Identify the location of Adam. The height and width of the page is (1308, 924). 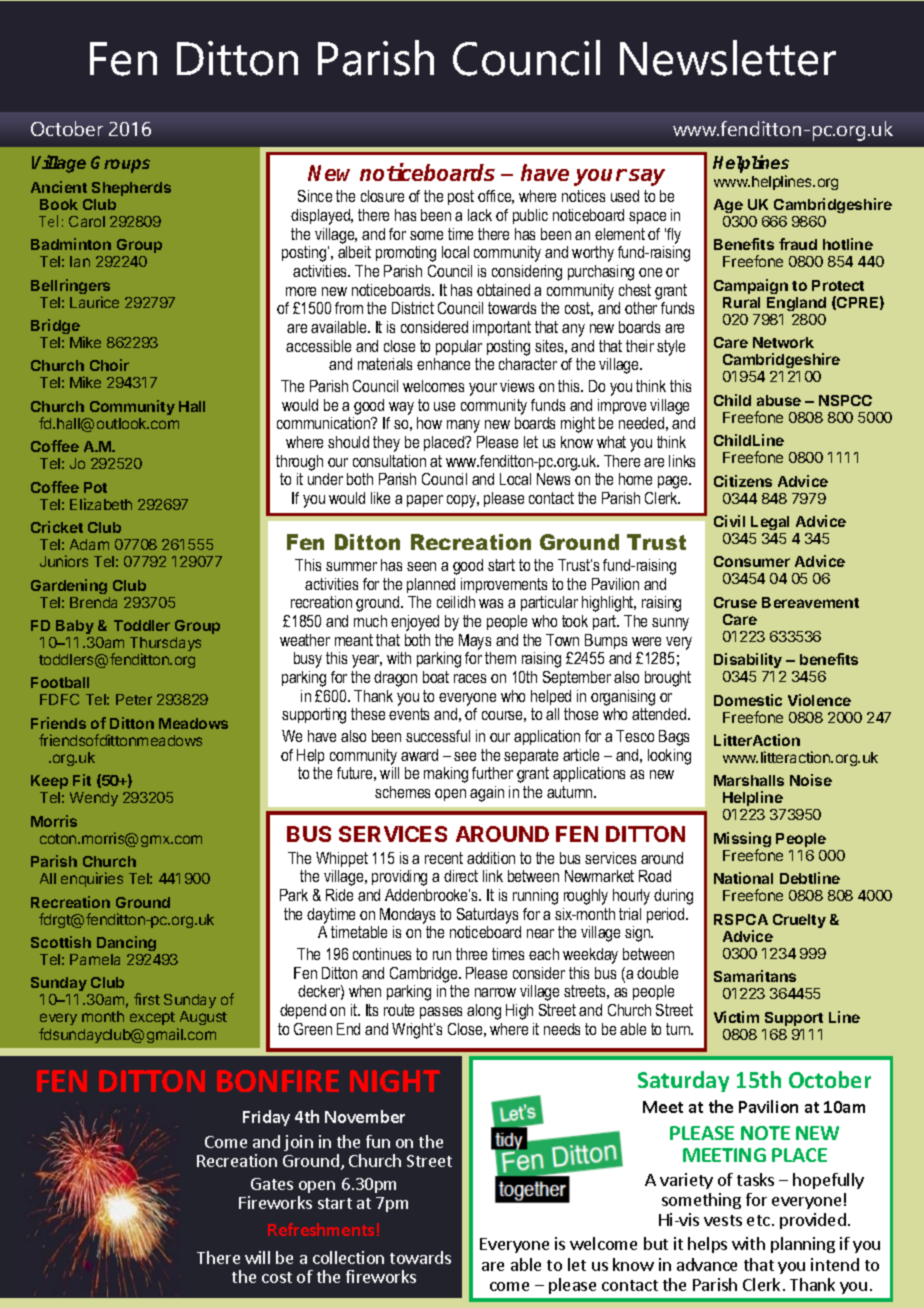
(89, 544).
